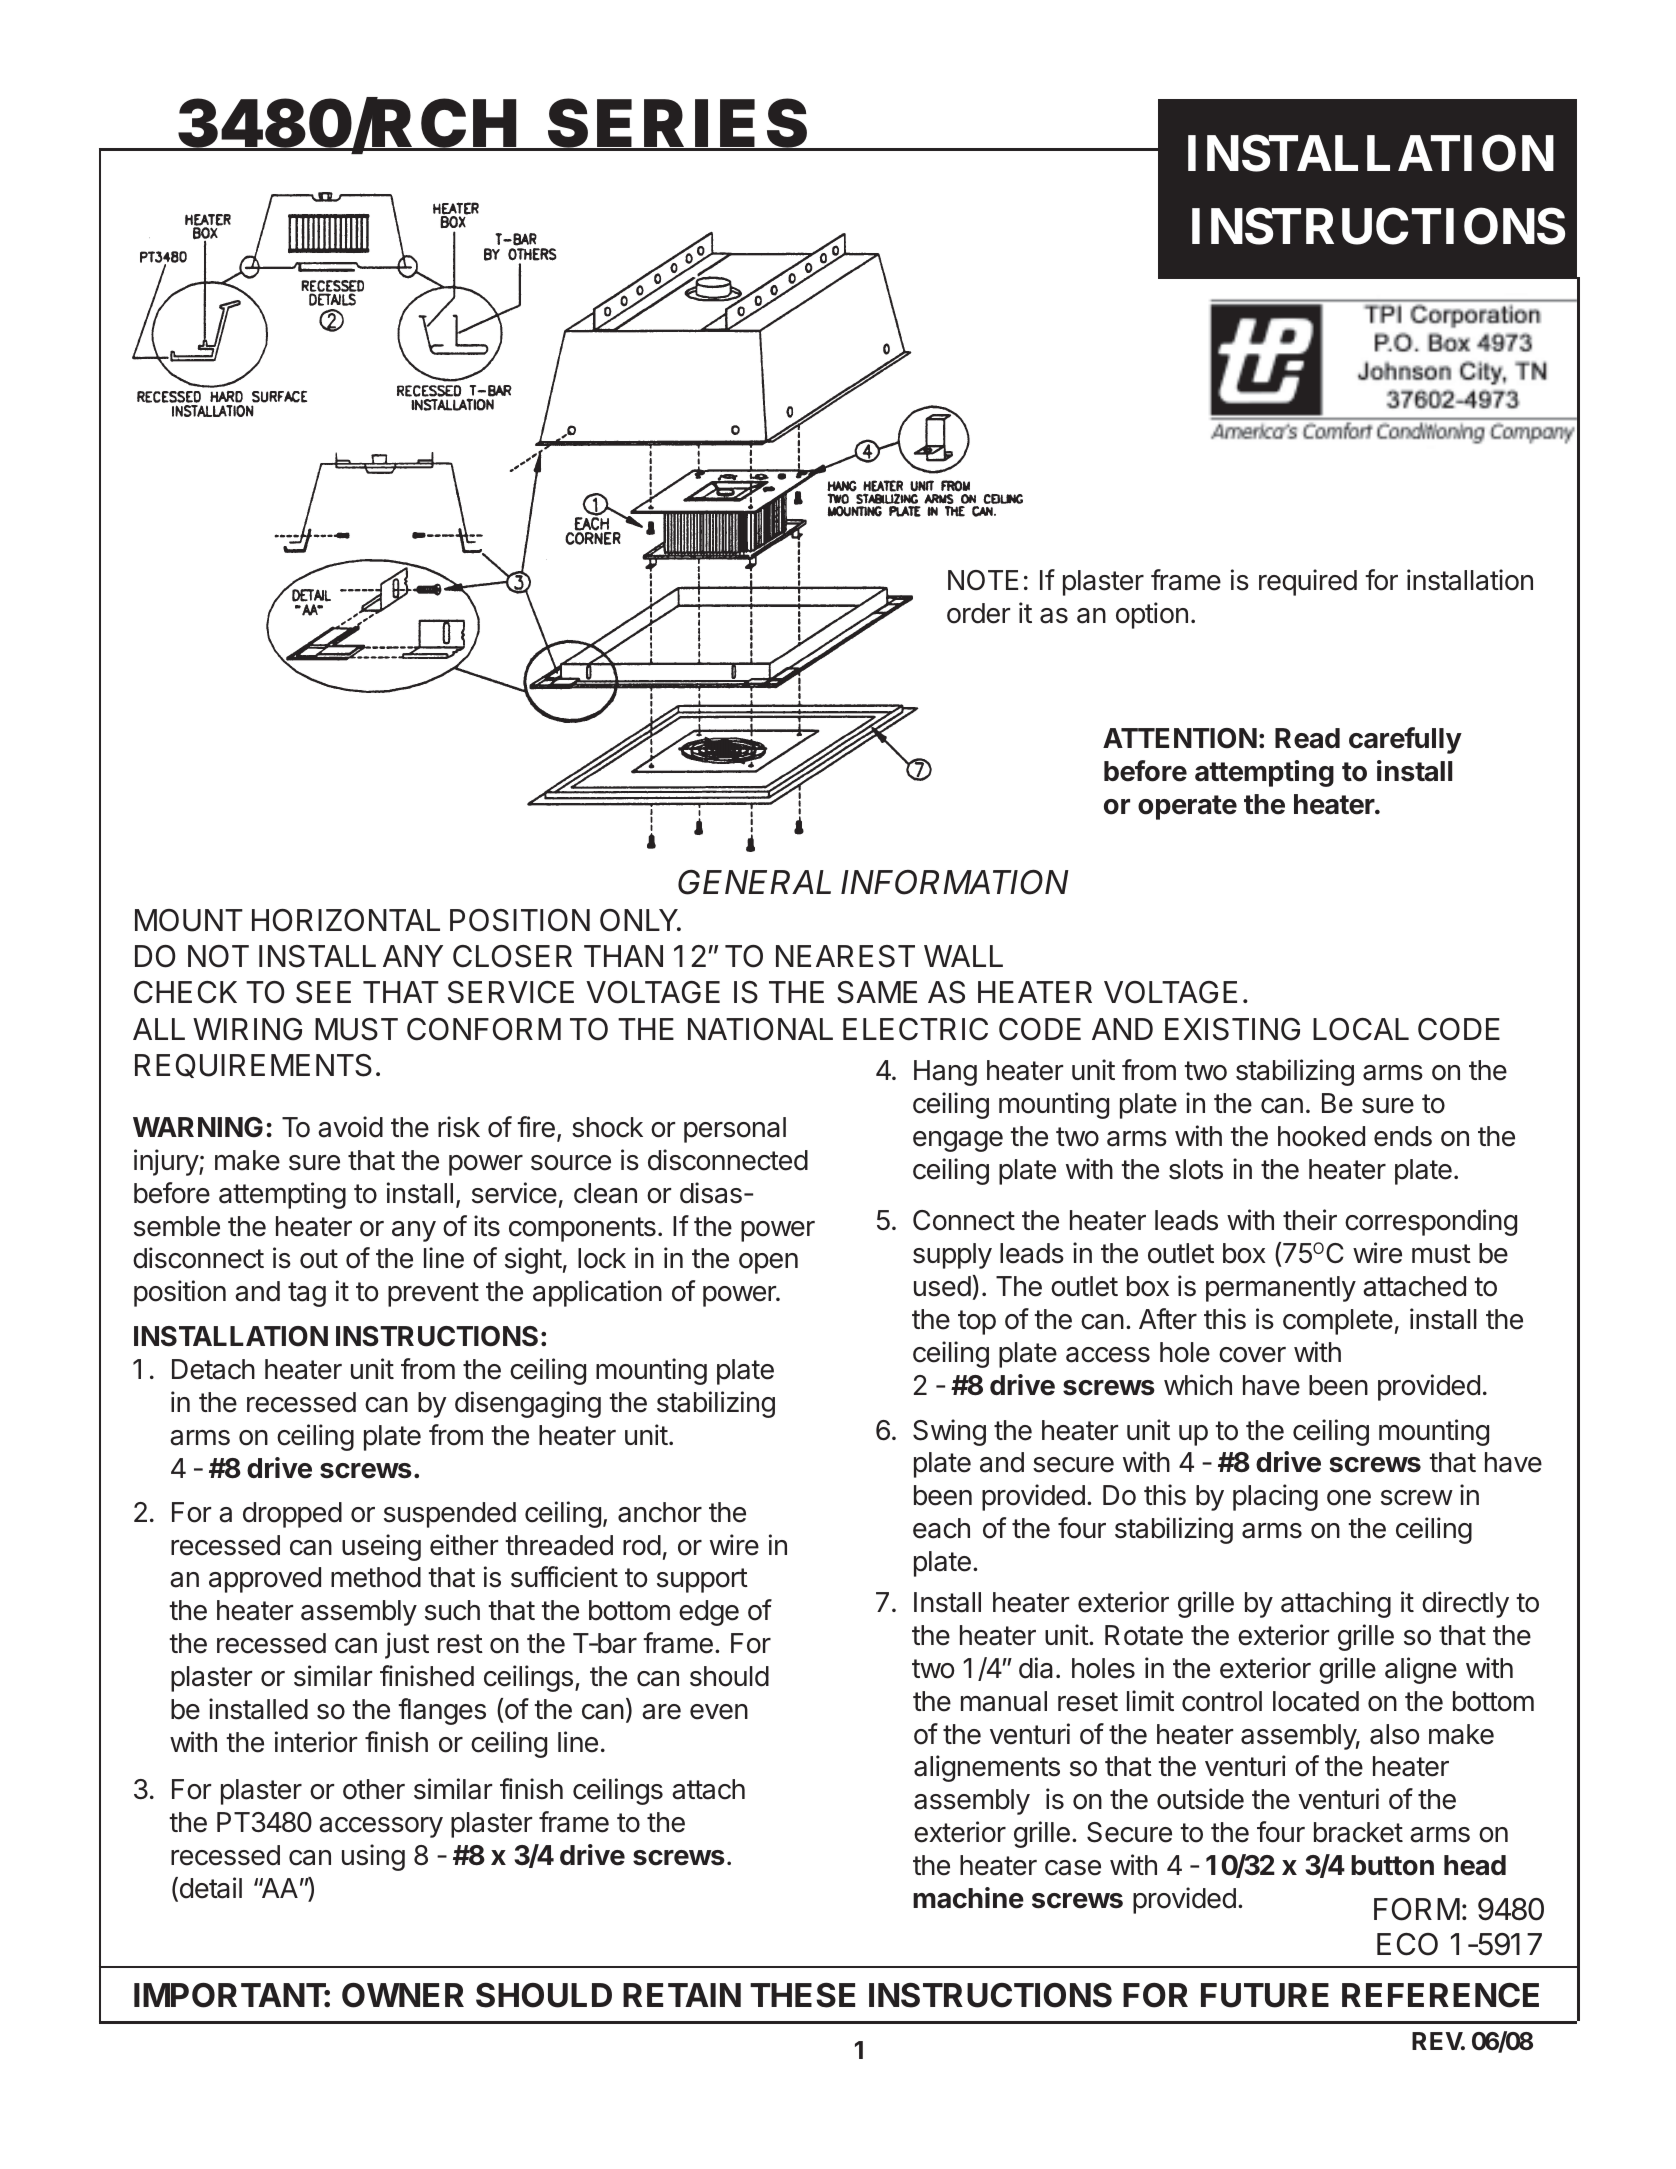 The image size is (1676, 2169). What do you see at coordinates (768, 1263) in the document?
I see `open` at bounding box center [768, 1263].
